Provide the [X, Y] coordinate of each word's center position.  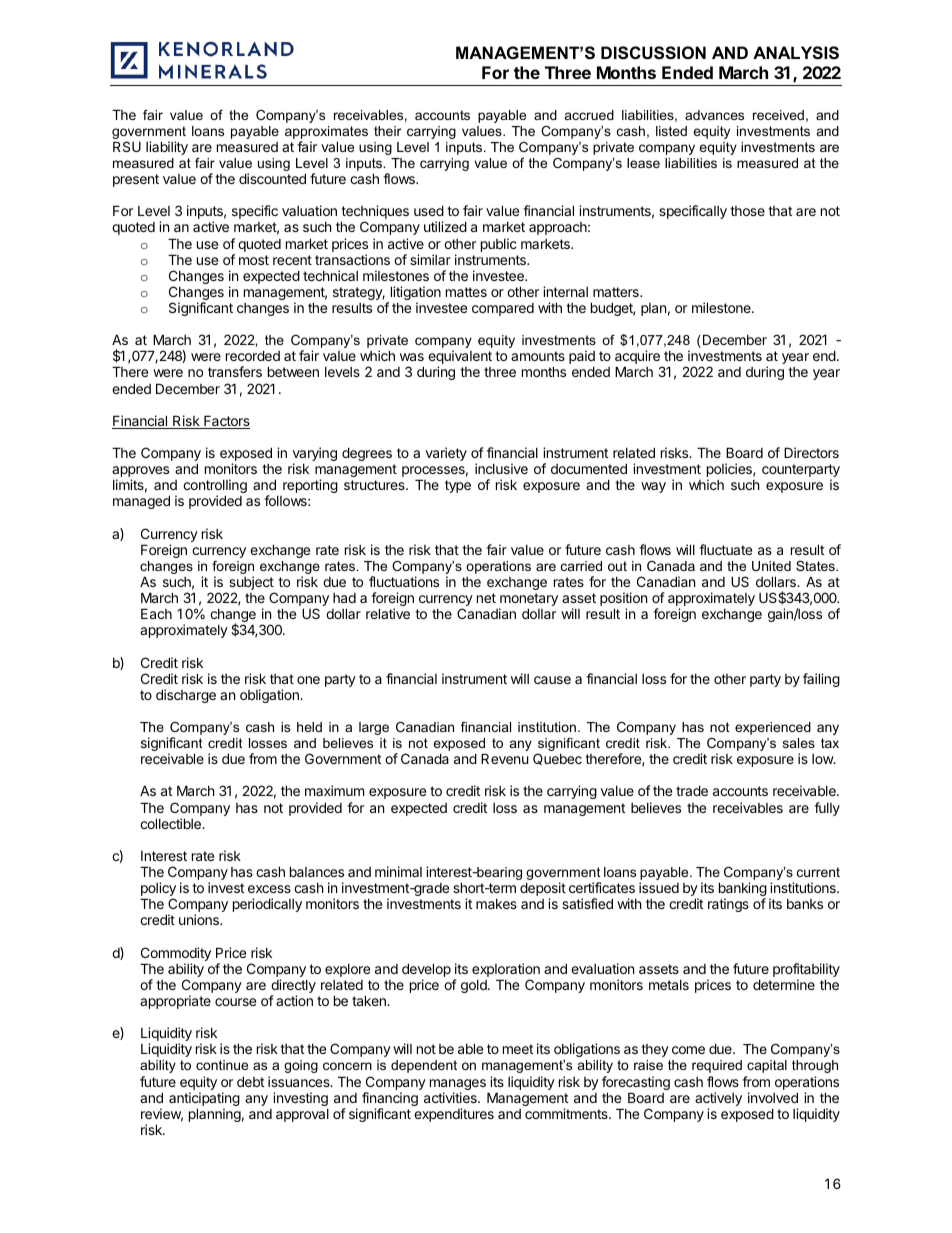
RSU [127, 146]
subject [252, 584]
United [771, 566]
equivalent [460, 358]
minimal [398, 871]
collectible [171, 823]
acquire [638, 358]
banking [743, 890]
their [387, 131]
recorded [253, 355]
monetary [528, 601]
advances [714, 115]
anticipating [204, 1100]
